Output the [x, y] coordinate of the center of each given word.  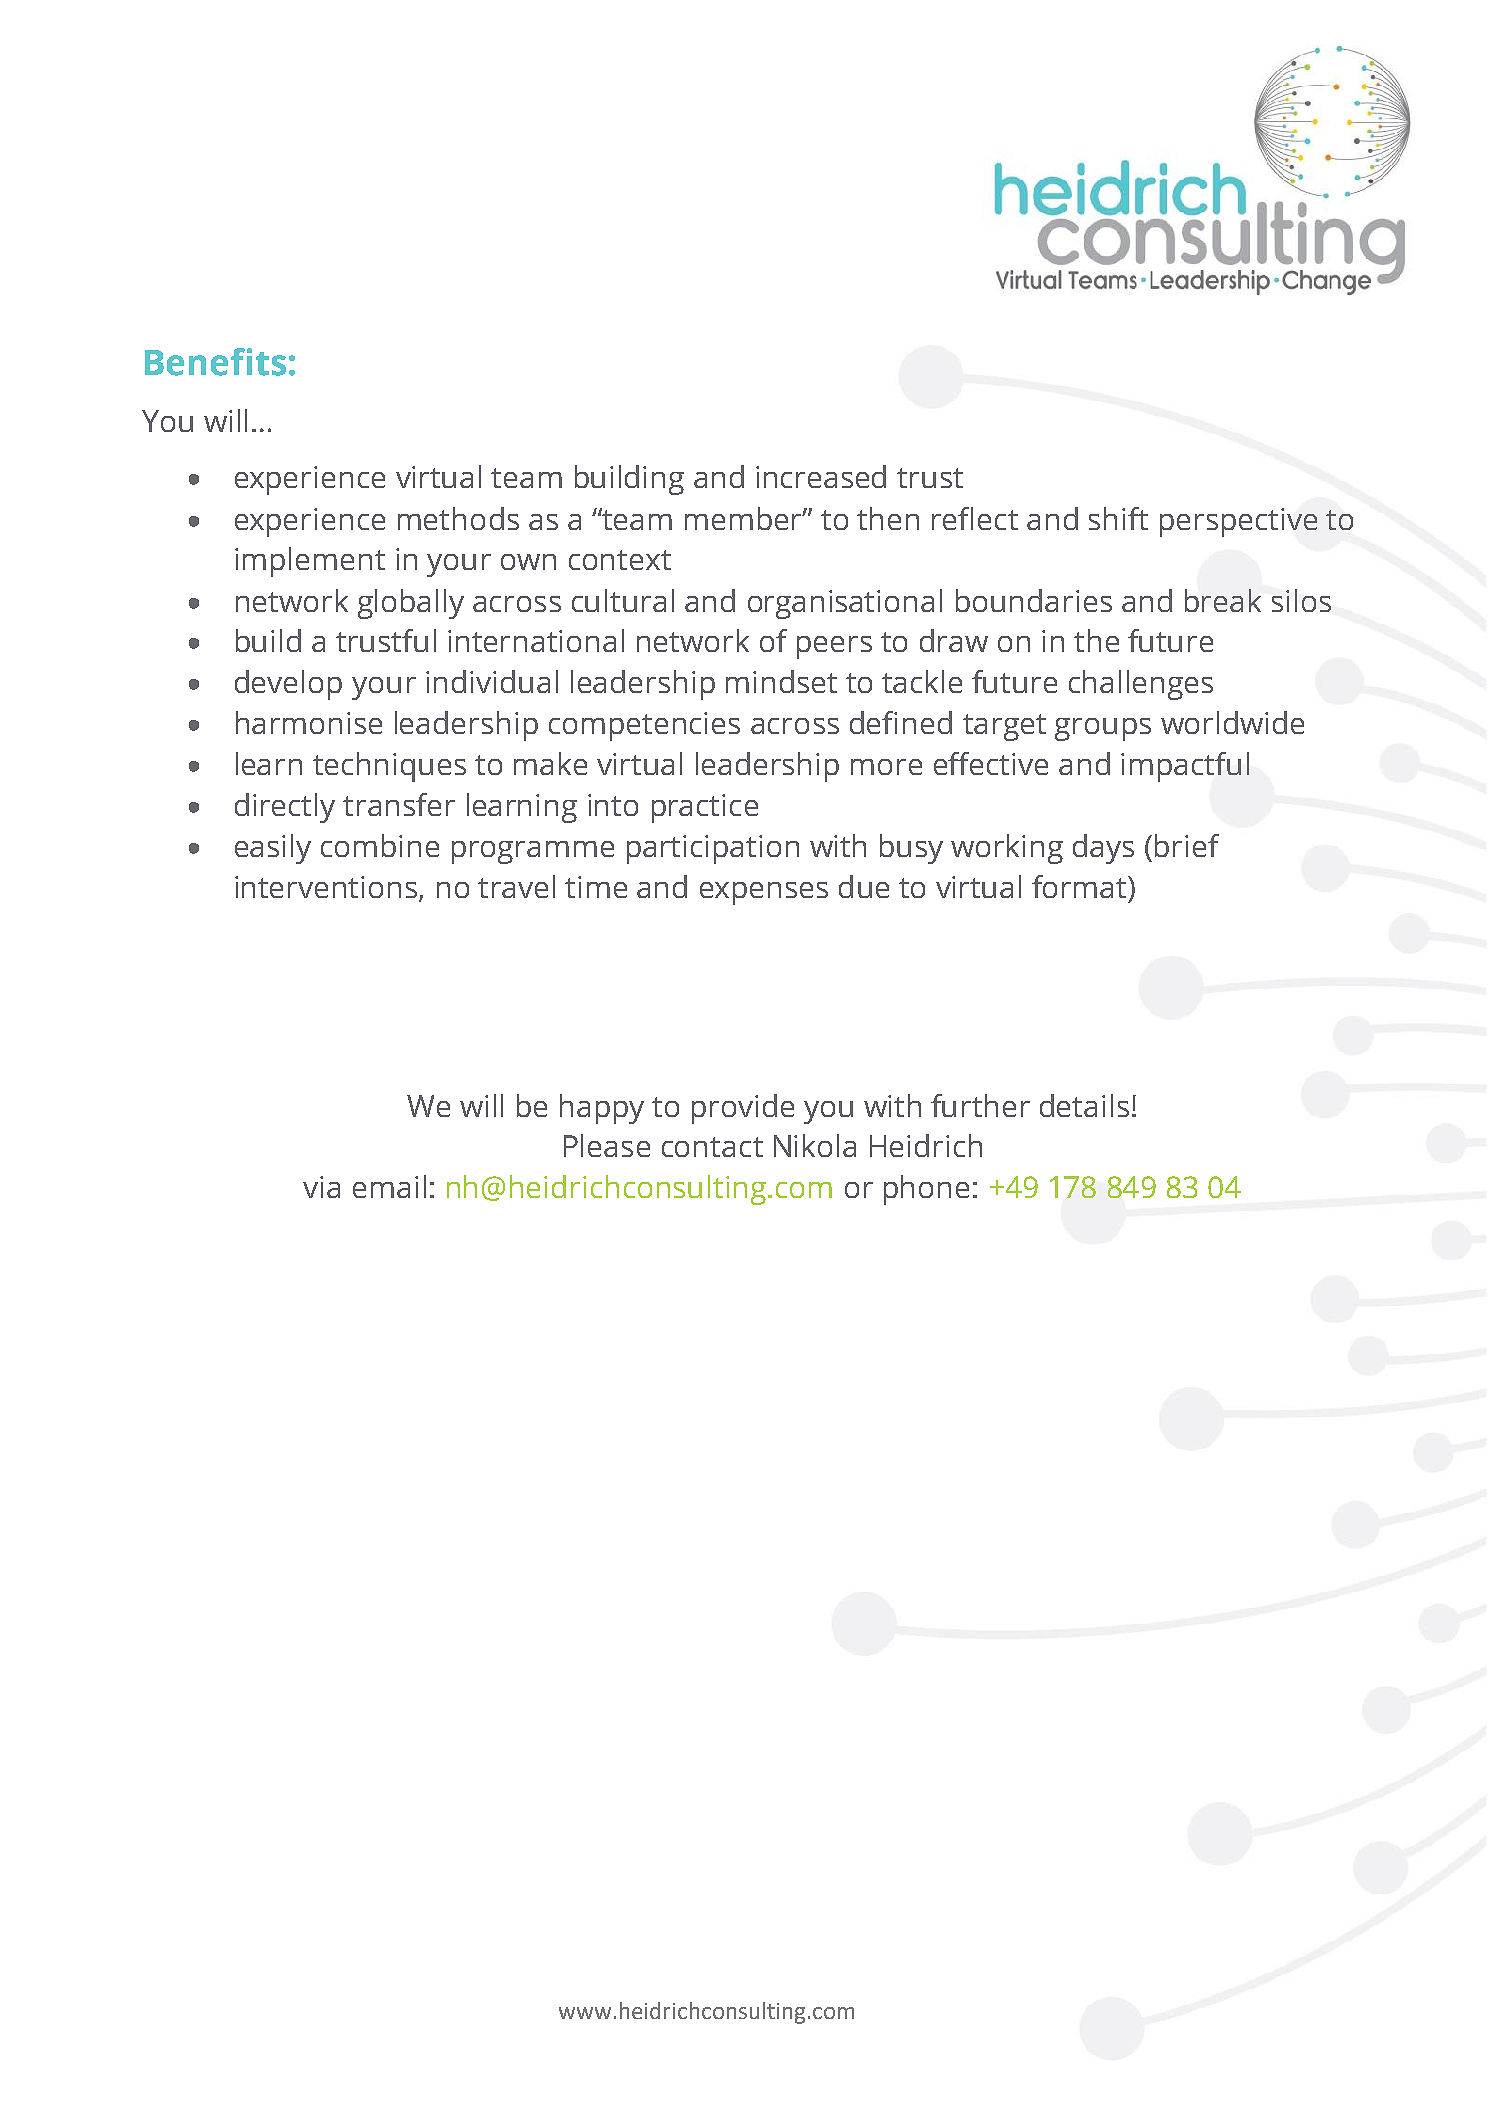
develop [288, 685]
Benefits [215, 362]
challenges [1141, 685]
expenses [764, 893]
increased [821, 476]
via [321, 1187]
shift [1118, 518]
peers [834, 647]
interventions [327, 888]
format [1080, 886]
